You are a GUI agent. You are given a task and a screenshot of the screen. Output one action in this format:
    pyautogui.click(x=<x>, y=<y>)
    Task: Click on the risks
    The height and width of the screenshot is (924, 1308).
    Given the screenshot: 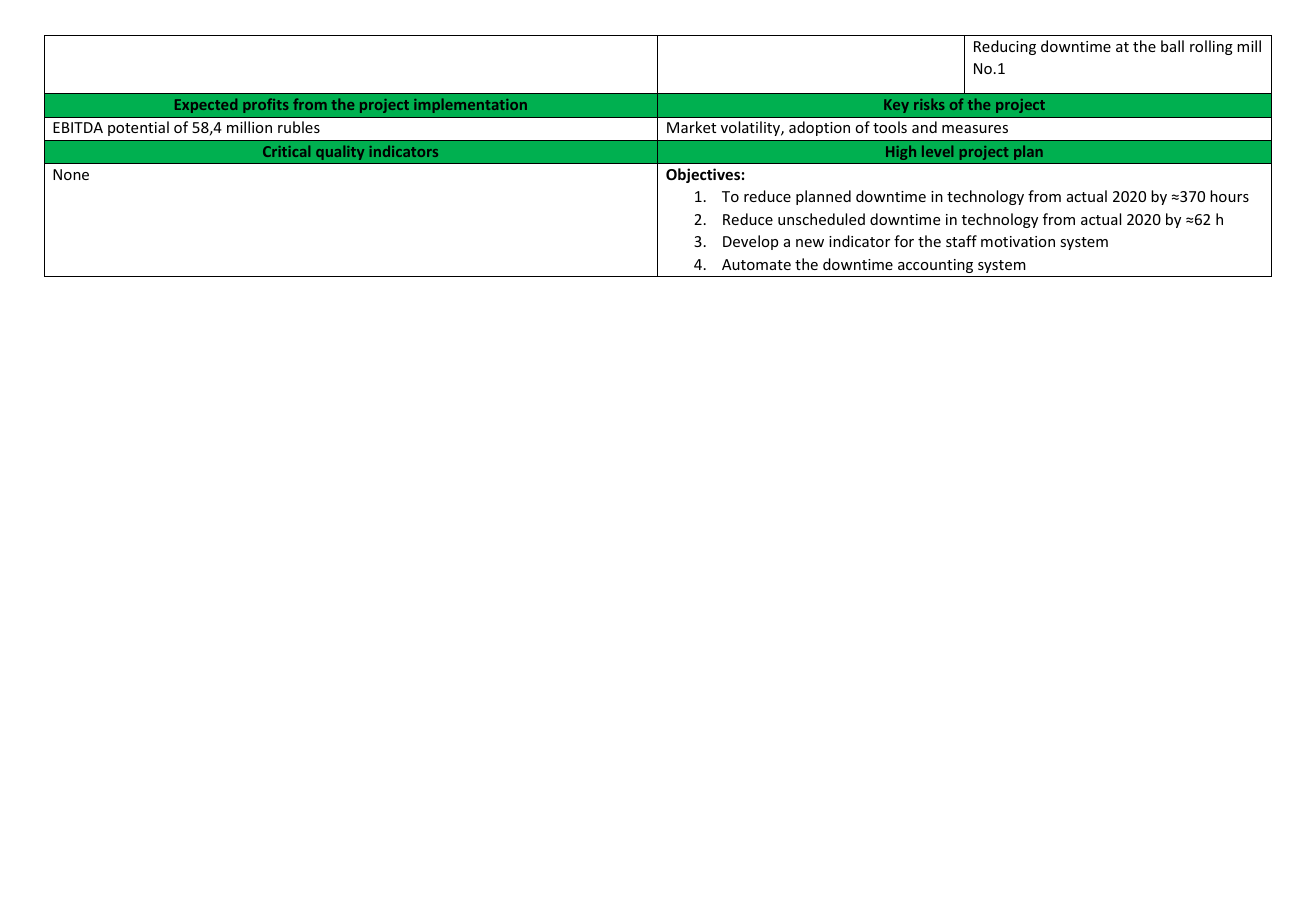 What is the action you would take?
    pyautogui.click(x=929, y=104)
